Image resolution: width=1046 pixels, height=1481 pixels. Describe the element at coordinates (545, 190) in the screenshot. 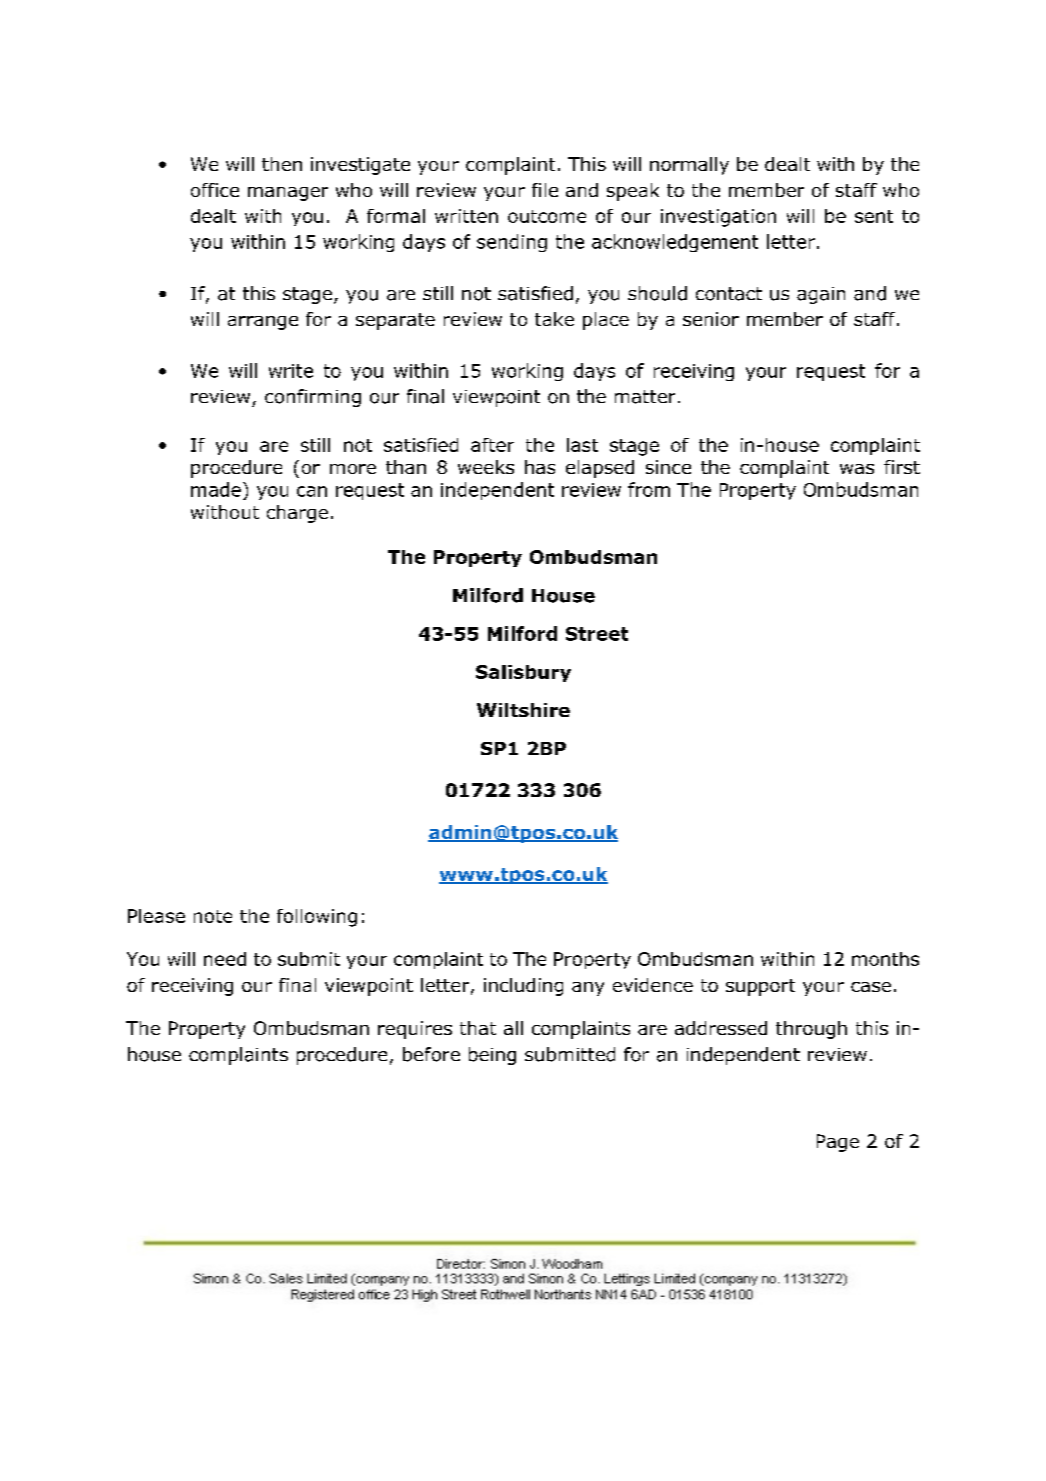

I see `file` at that location.
